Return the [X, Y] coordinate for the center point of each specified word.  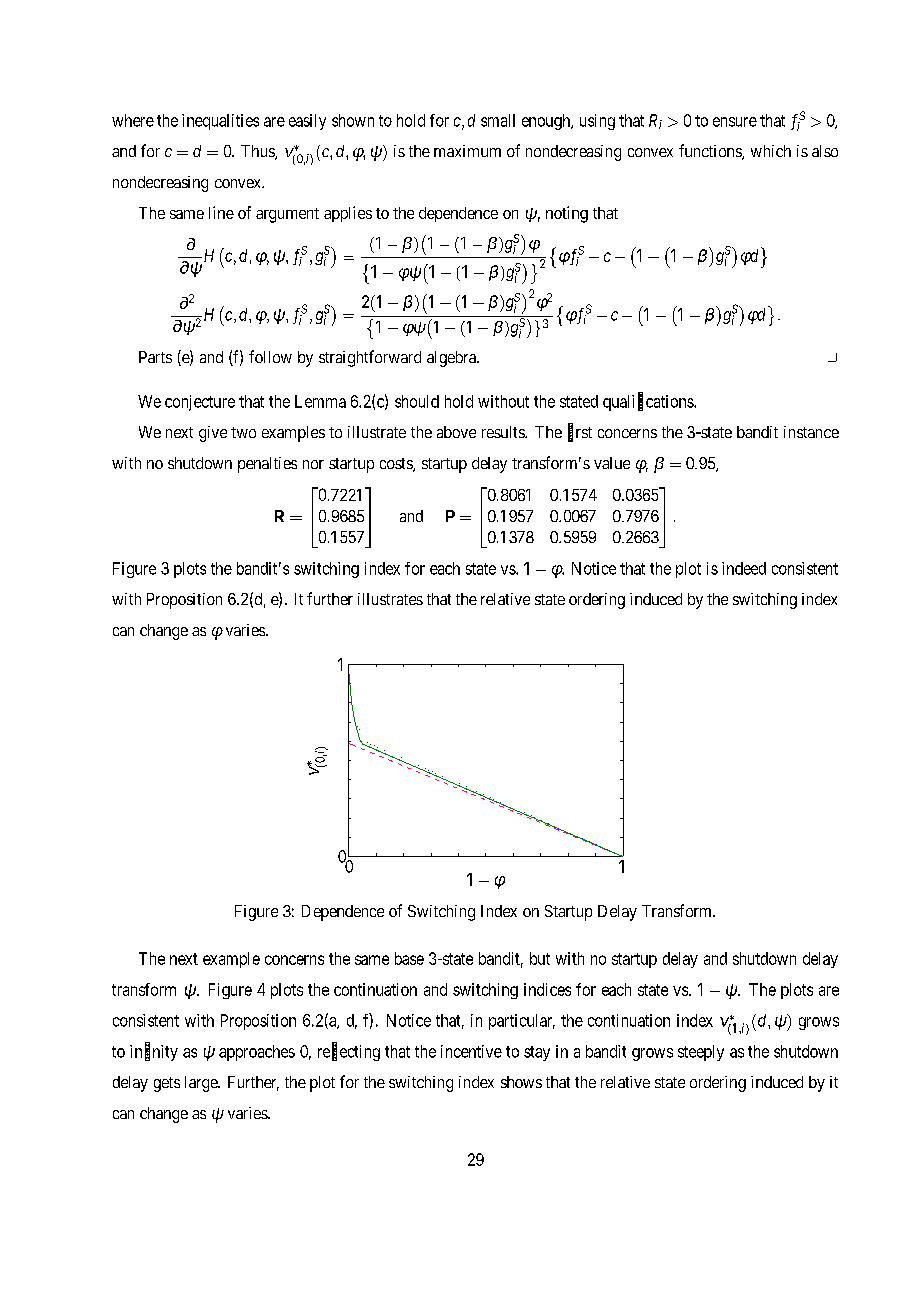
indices [547, 989]
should [417, 401]
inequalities [220, 122]
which [771, 151]
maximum [467, 151]
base [409, 958]
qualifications [649, 402]
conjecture [200, 403]
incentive [471, 1051]
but [540, 958]
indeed [744, 568]
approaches [257, 1053]
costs [397, 465]
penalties [267, 465]
